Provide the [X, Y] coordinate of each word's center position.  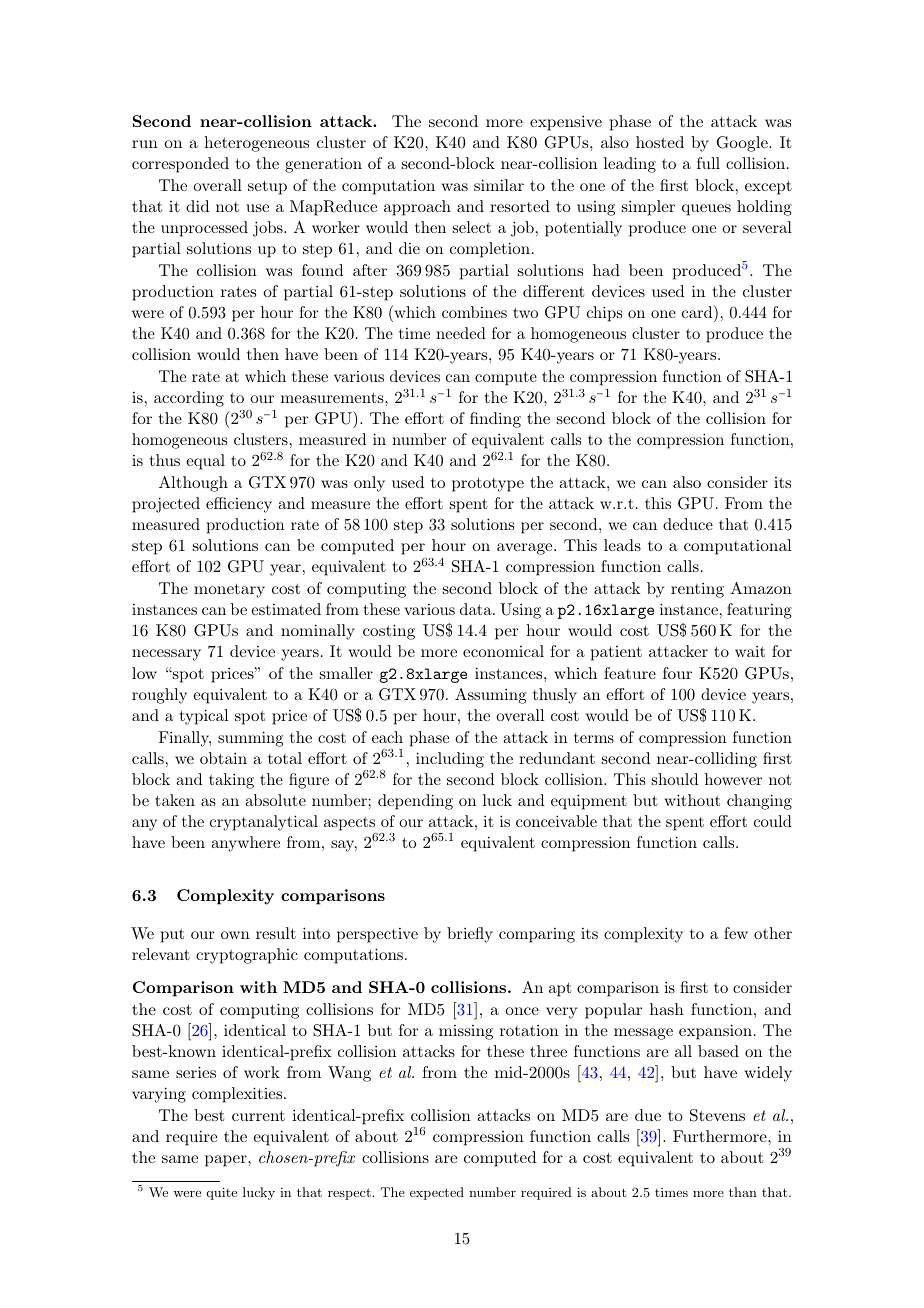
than [743, 1192]
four [677, 673]
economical [503, 651]
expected [437, 1193]
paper [227, 1161]
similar [499, 185]
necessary [166, 655]
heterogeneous [256, 144]
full [708, 163]
